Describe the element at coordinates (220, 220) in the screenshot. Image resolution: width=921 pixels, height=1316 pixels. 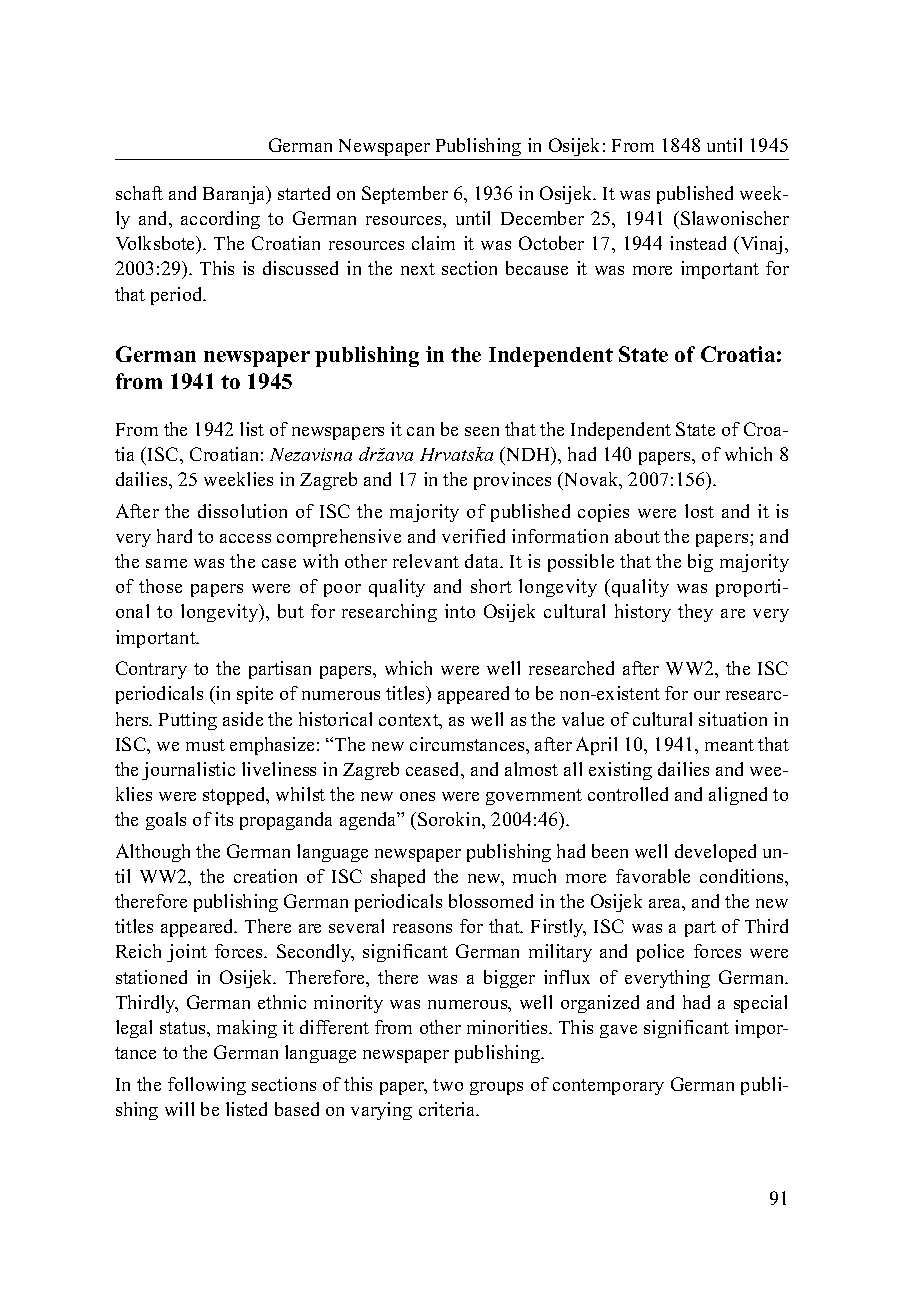
I see `according` at that location.
